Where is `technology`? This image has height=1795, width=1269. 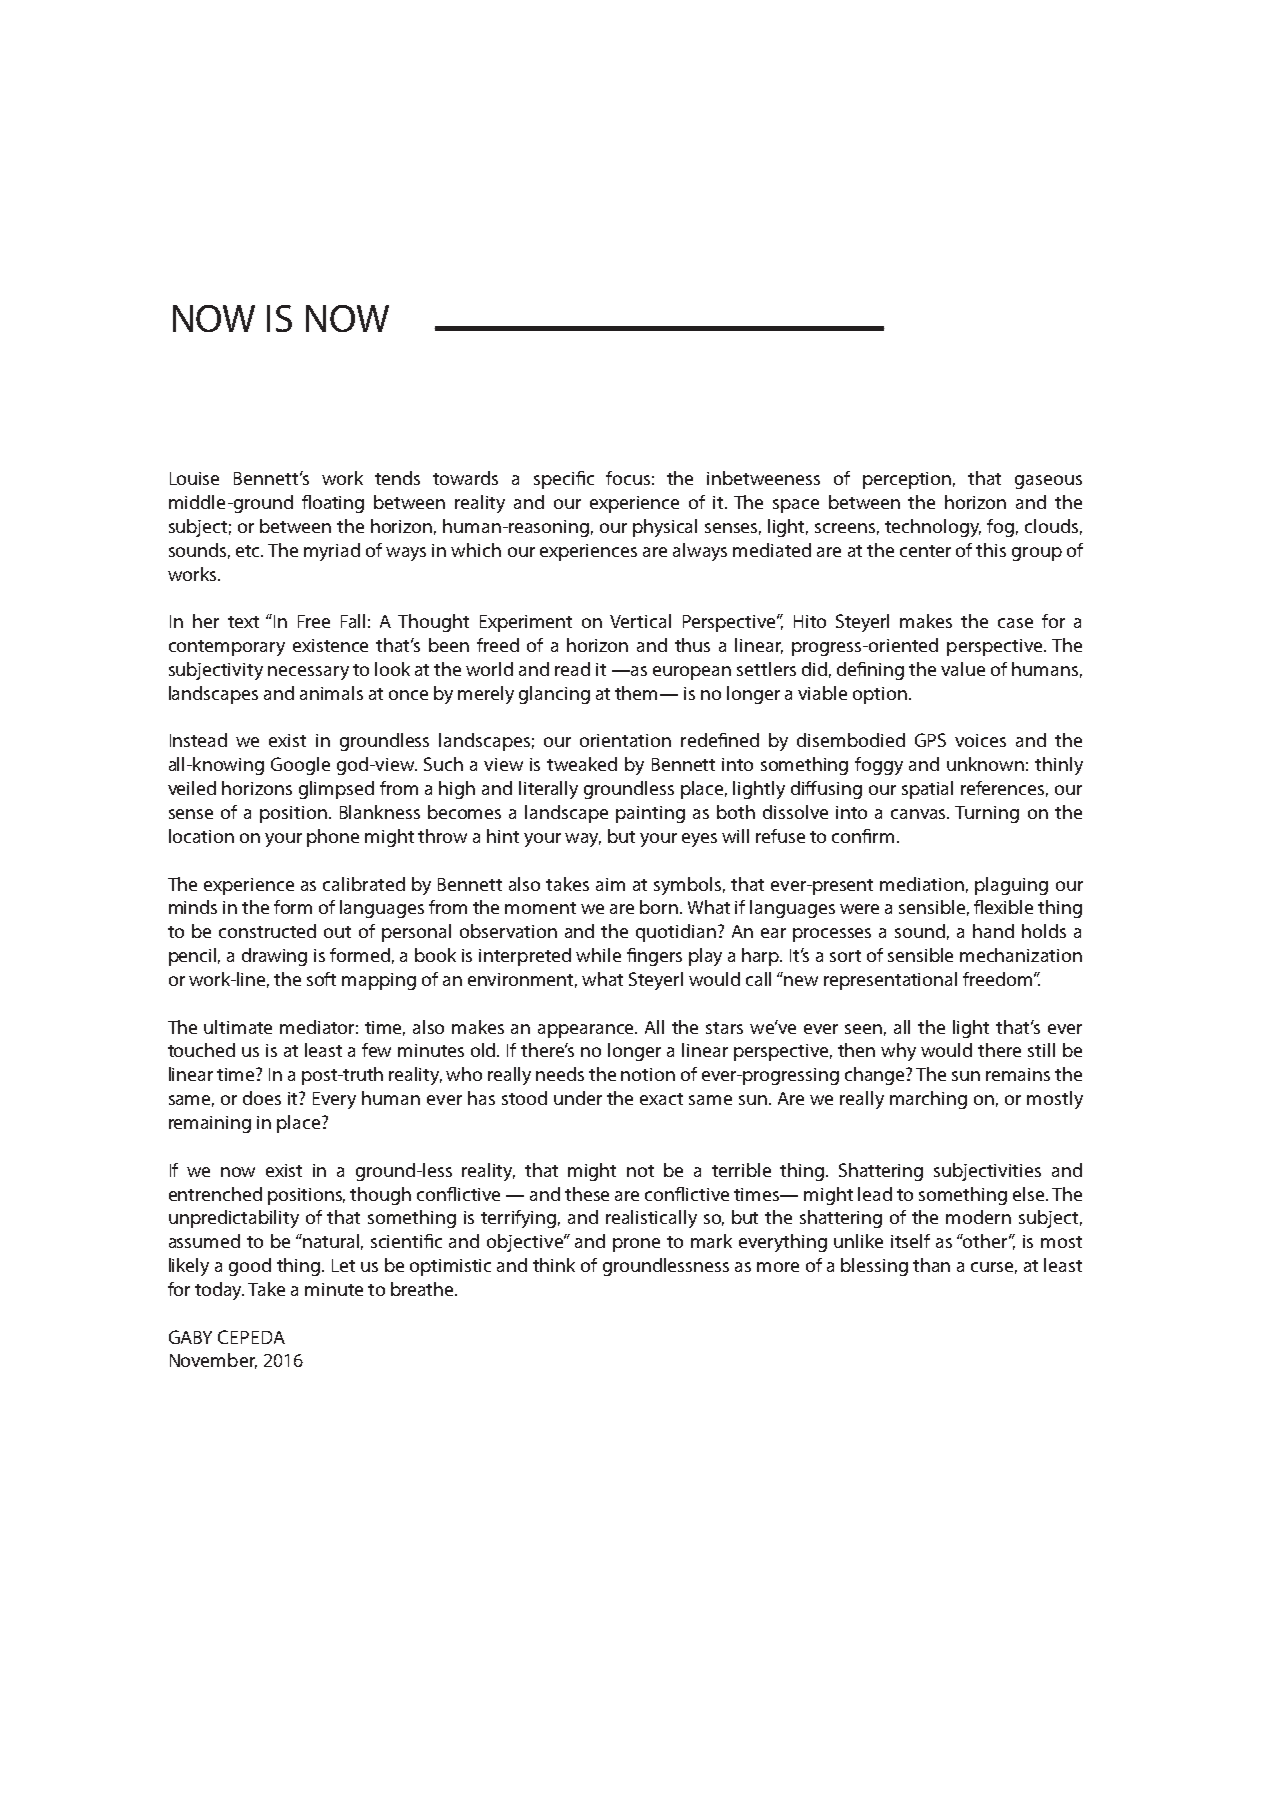
technology is located at coordinates (933, 528).
